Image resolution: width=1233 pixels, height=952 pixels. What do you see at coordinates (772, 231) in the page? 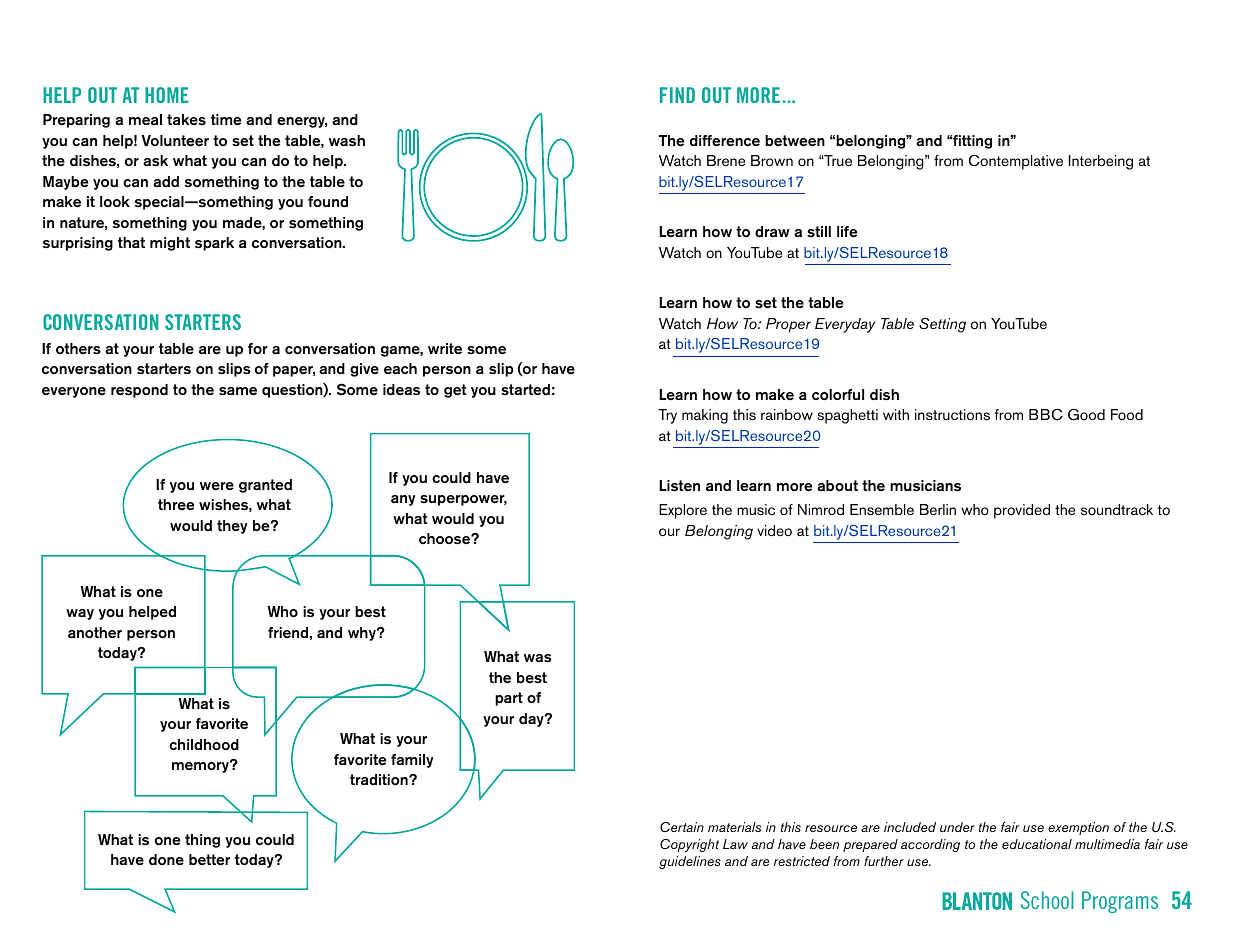
I see `draw` at bounding box center [772, 231].
